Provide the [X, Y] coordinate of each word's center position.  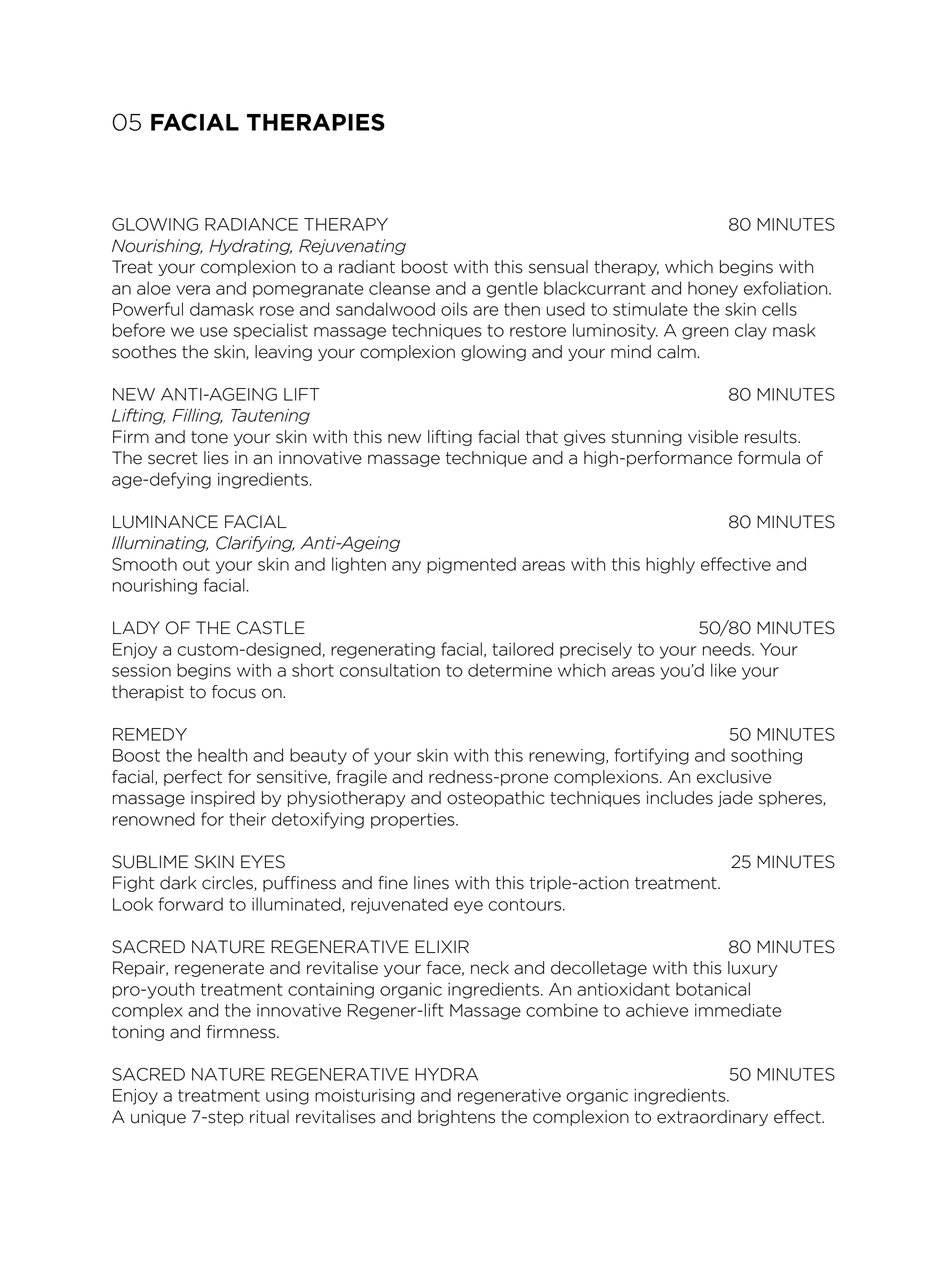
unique [158, 1118]
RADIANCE [251, 224]
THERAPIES [316, 122]
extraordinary [712, 1118]
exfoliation [787, 288]
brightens [456, 1118]
